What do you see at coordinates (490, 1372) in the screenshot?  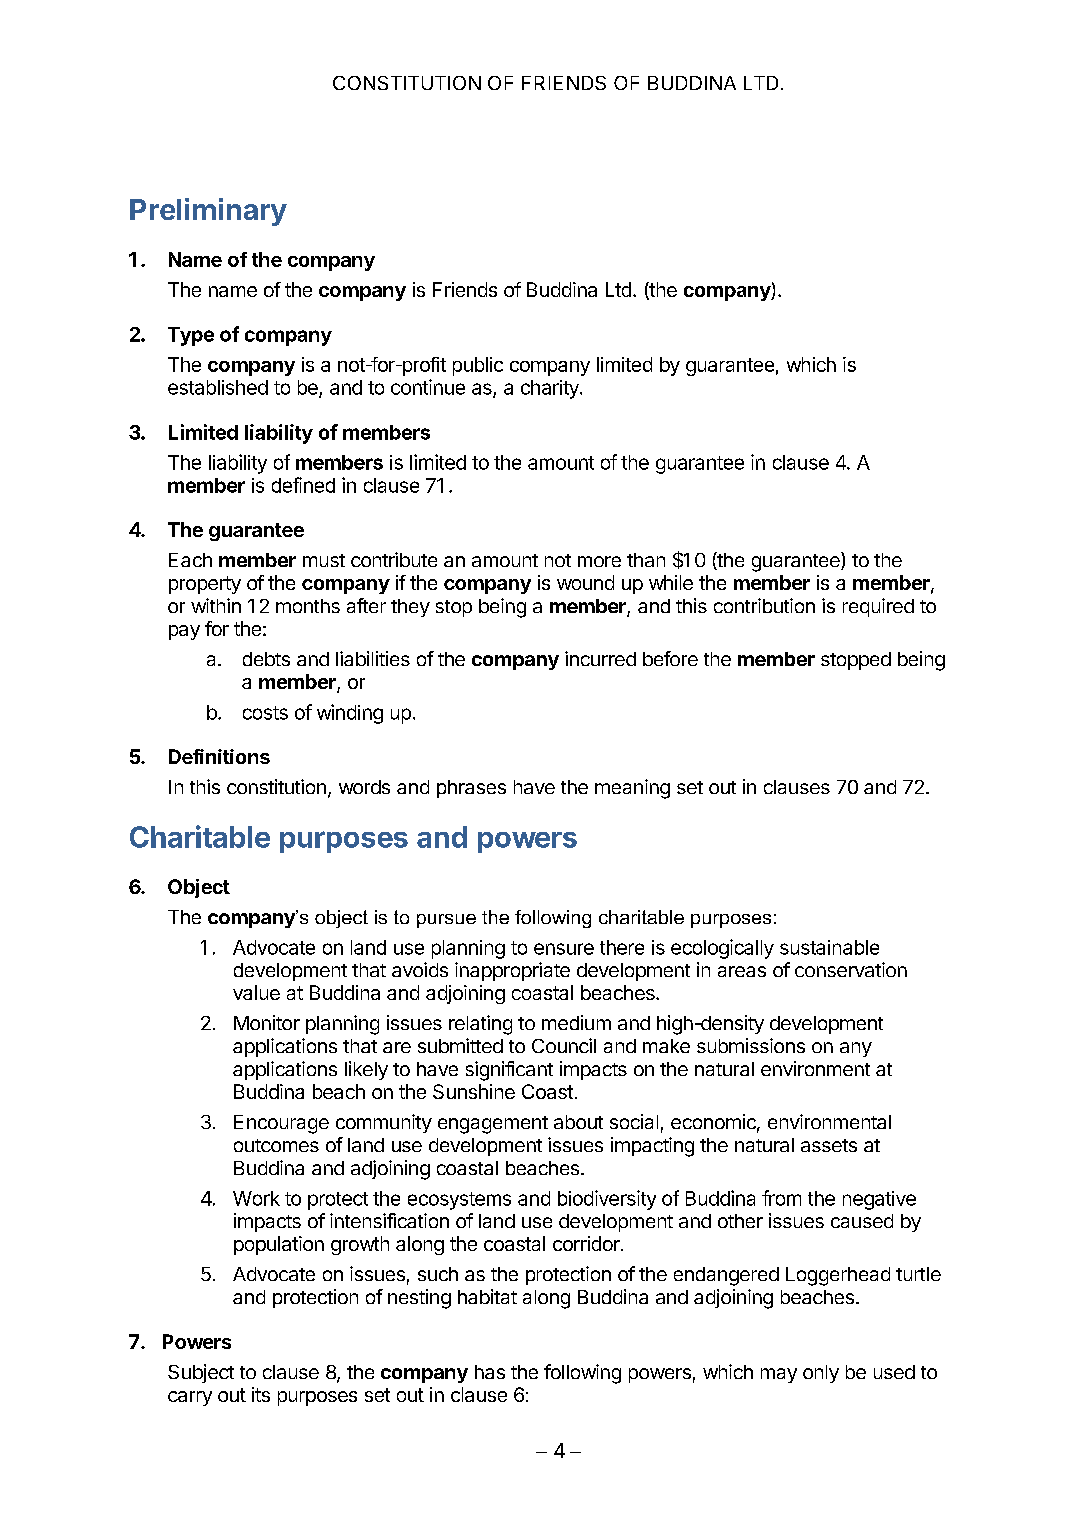 I see `has` at bounding box center [490, 1372].
